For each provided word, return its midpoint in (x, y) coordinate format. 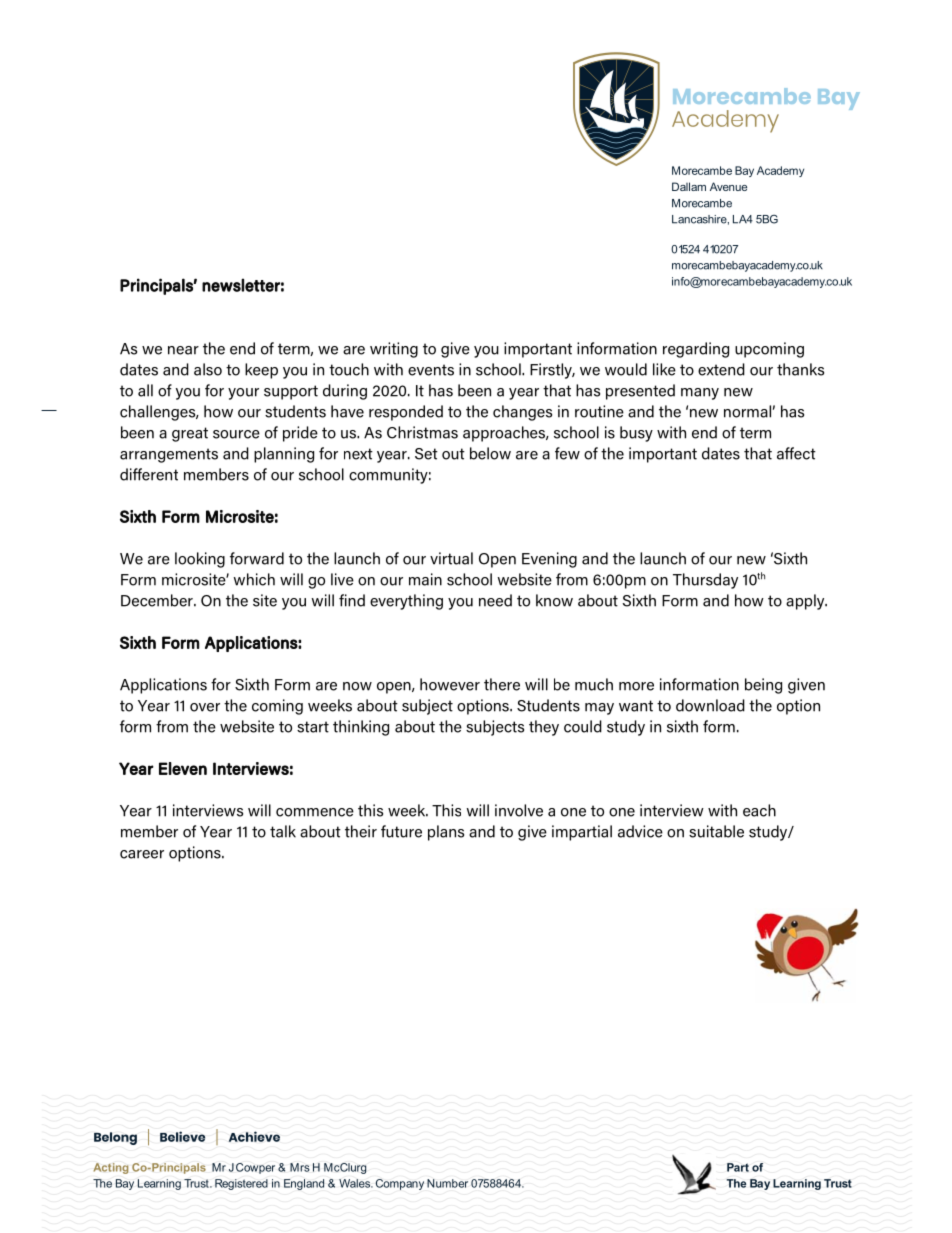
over (205, 707)
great (190, 434)
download (710, 705)
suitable (716, 831)
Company (399, 1184)
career (142, 854)
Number (447, 1183)
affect (796, 453)
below (490, 453)
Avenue (728, 186)
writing (394, 350)
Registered (241, 1184)
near (183, 350)
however (450, 684)
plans (446, 833)
